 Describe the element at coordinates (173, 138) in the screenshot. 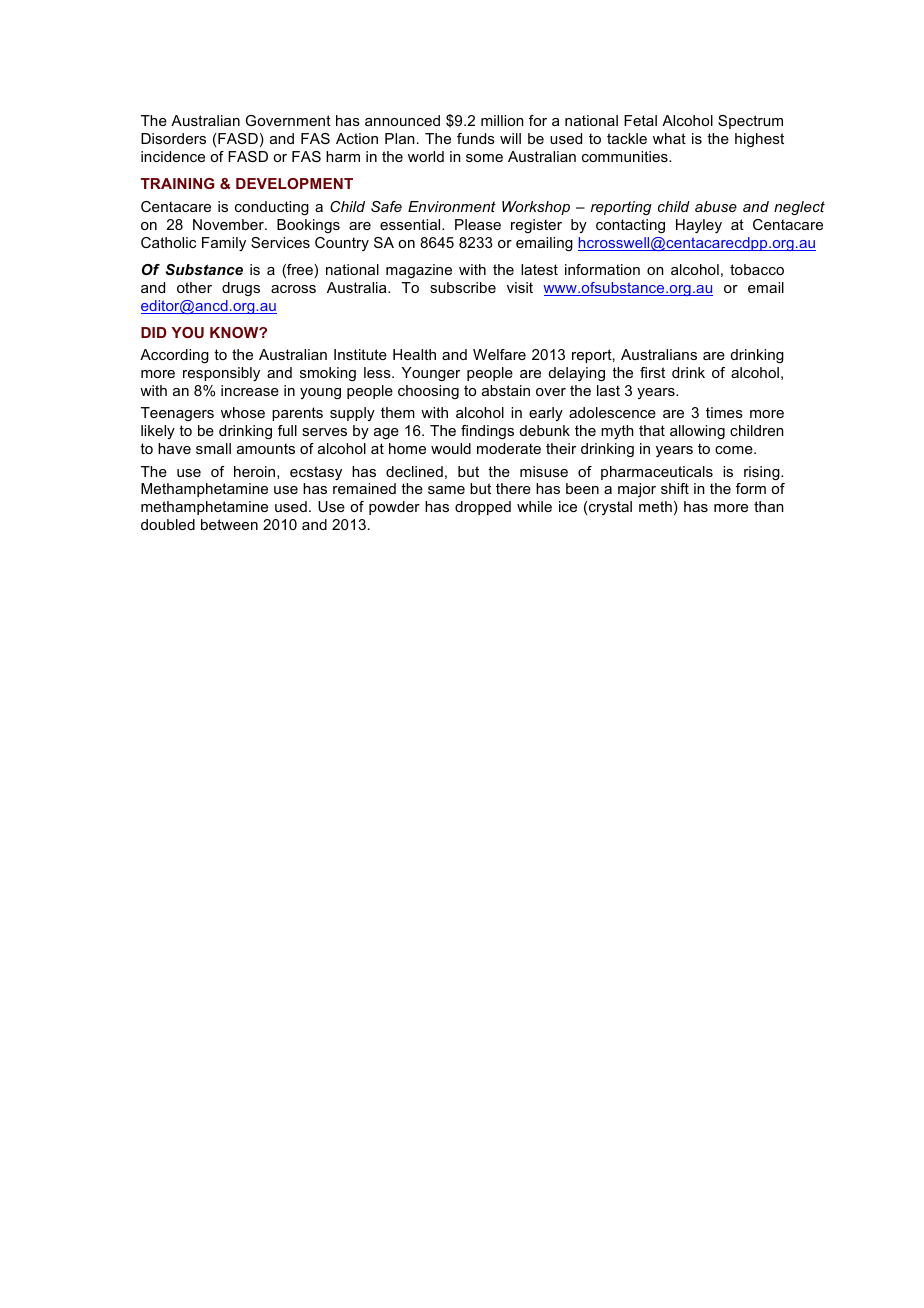

I see `Disorders` at that location.
